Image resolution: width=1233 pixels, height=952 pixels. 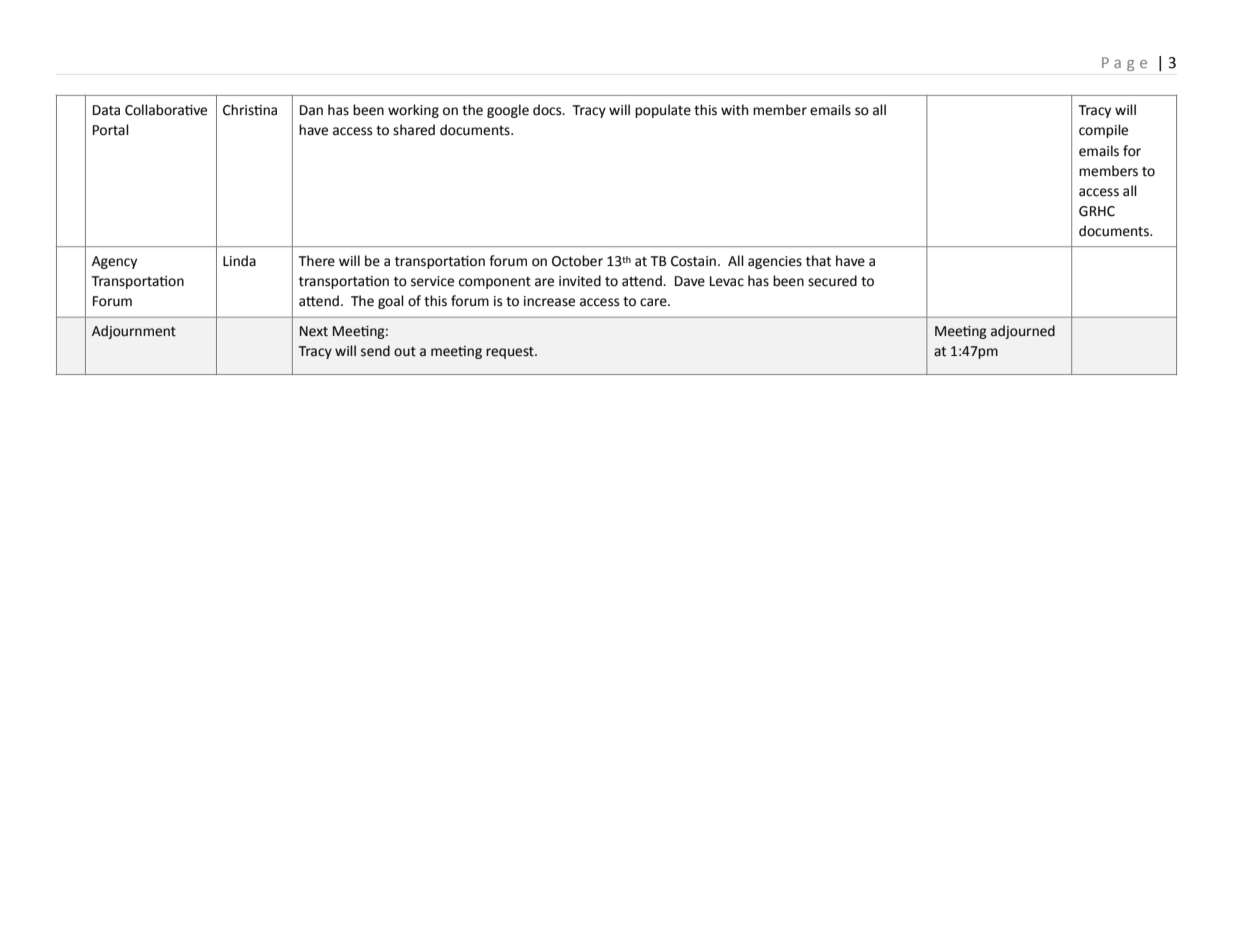 I want to click on goal, so click(x=391, y=302).
